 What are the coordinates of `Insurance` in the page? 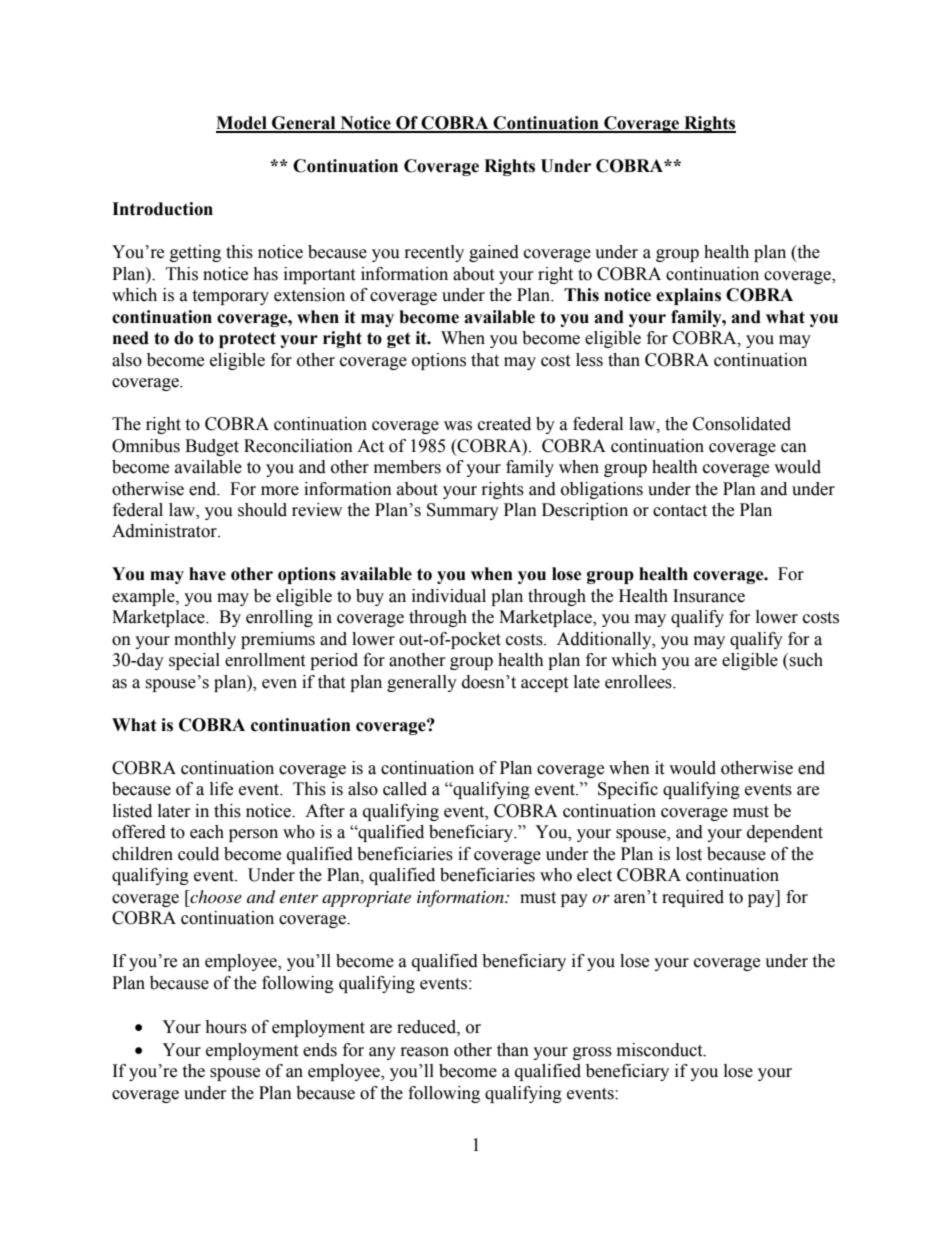 It's located at (709, 596).
